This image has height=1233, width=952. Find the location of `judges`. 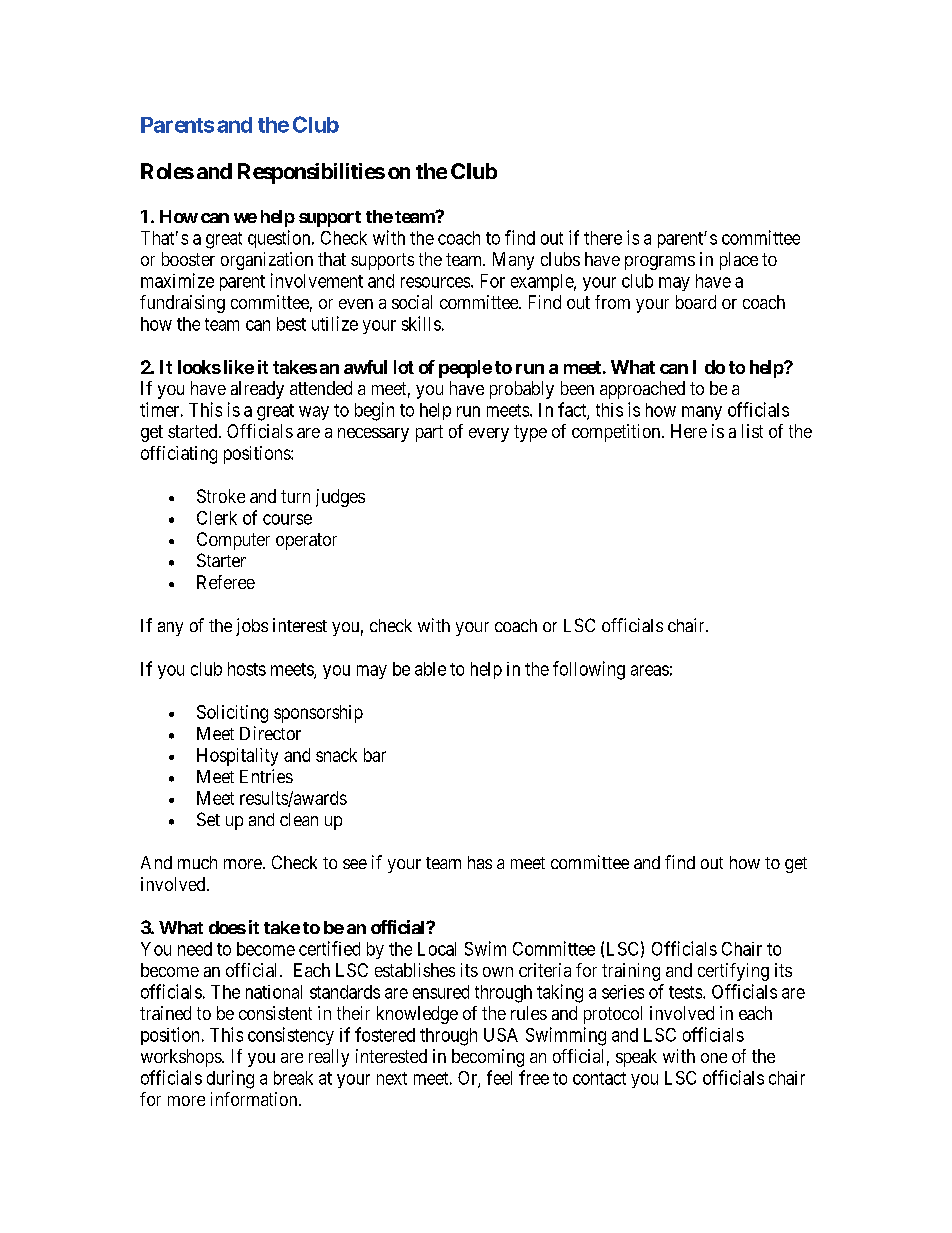

judges is located at coordinates (340, 498).
